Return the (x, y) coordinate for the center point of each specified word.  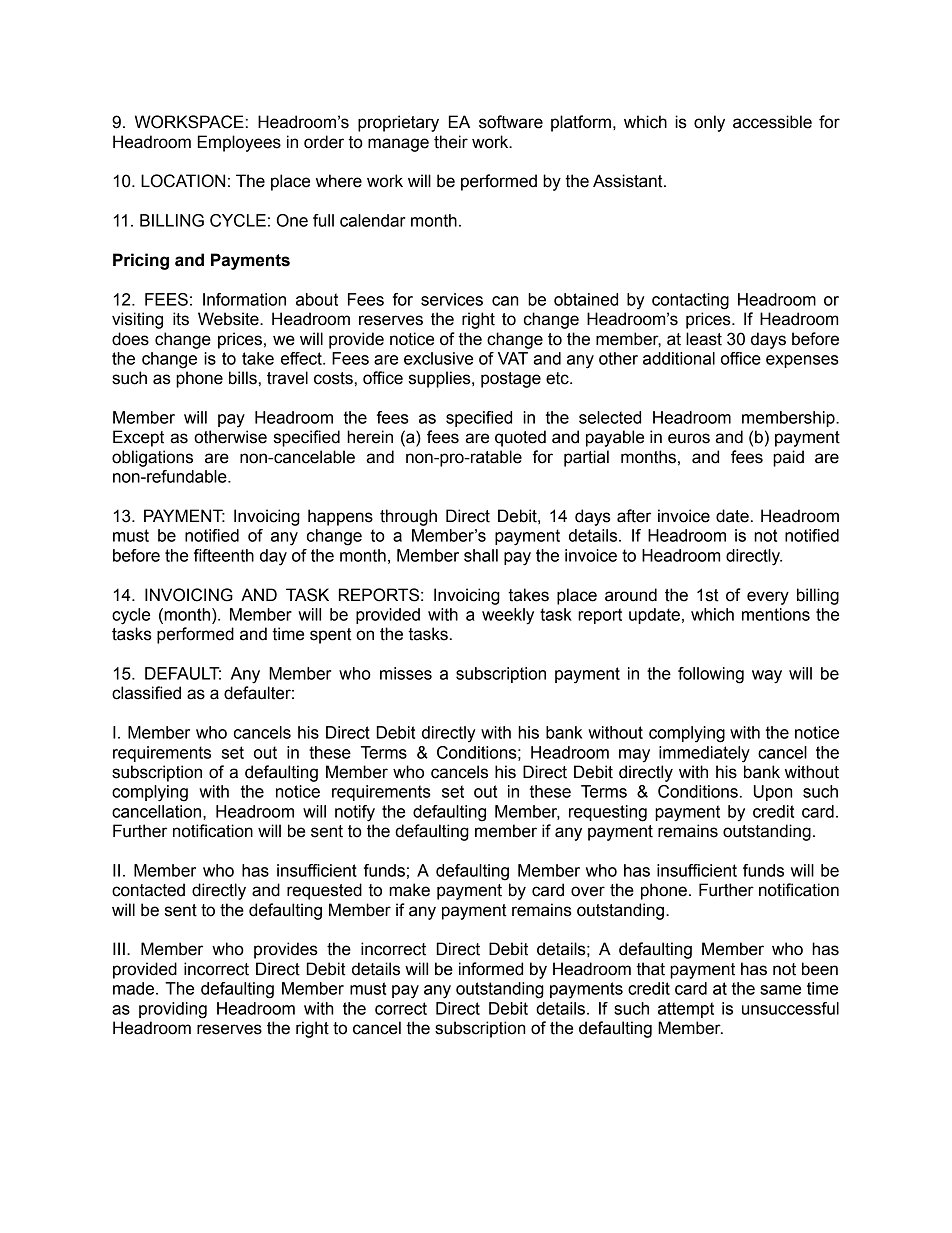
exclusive (438, 358)
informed (491, 969)
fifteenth (224, 555)
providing (173, 1010)
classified (146, 693)
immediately (704, 754)
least (704, 339)
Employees (239, 143)
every (768, 598)
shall (481, 555)
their (451, 142)
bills (243, 378)
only (709, 123)
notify (355, 813)
